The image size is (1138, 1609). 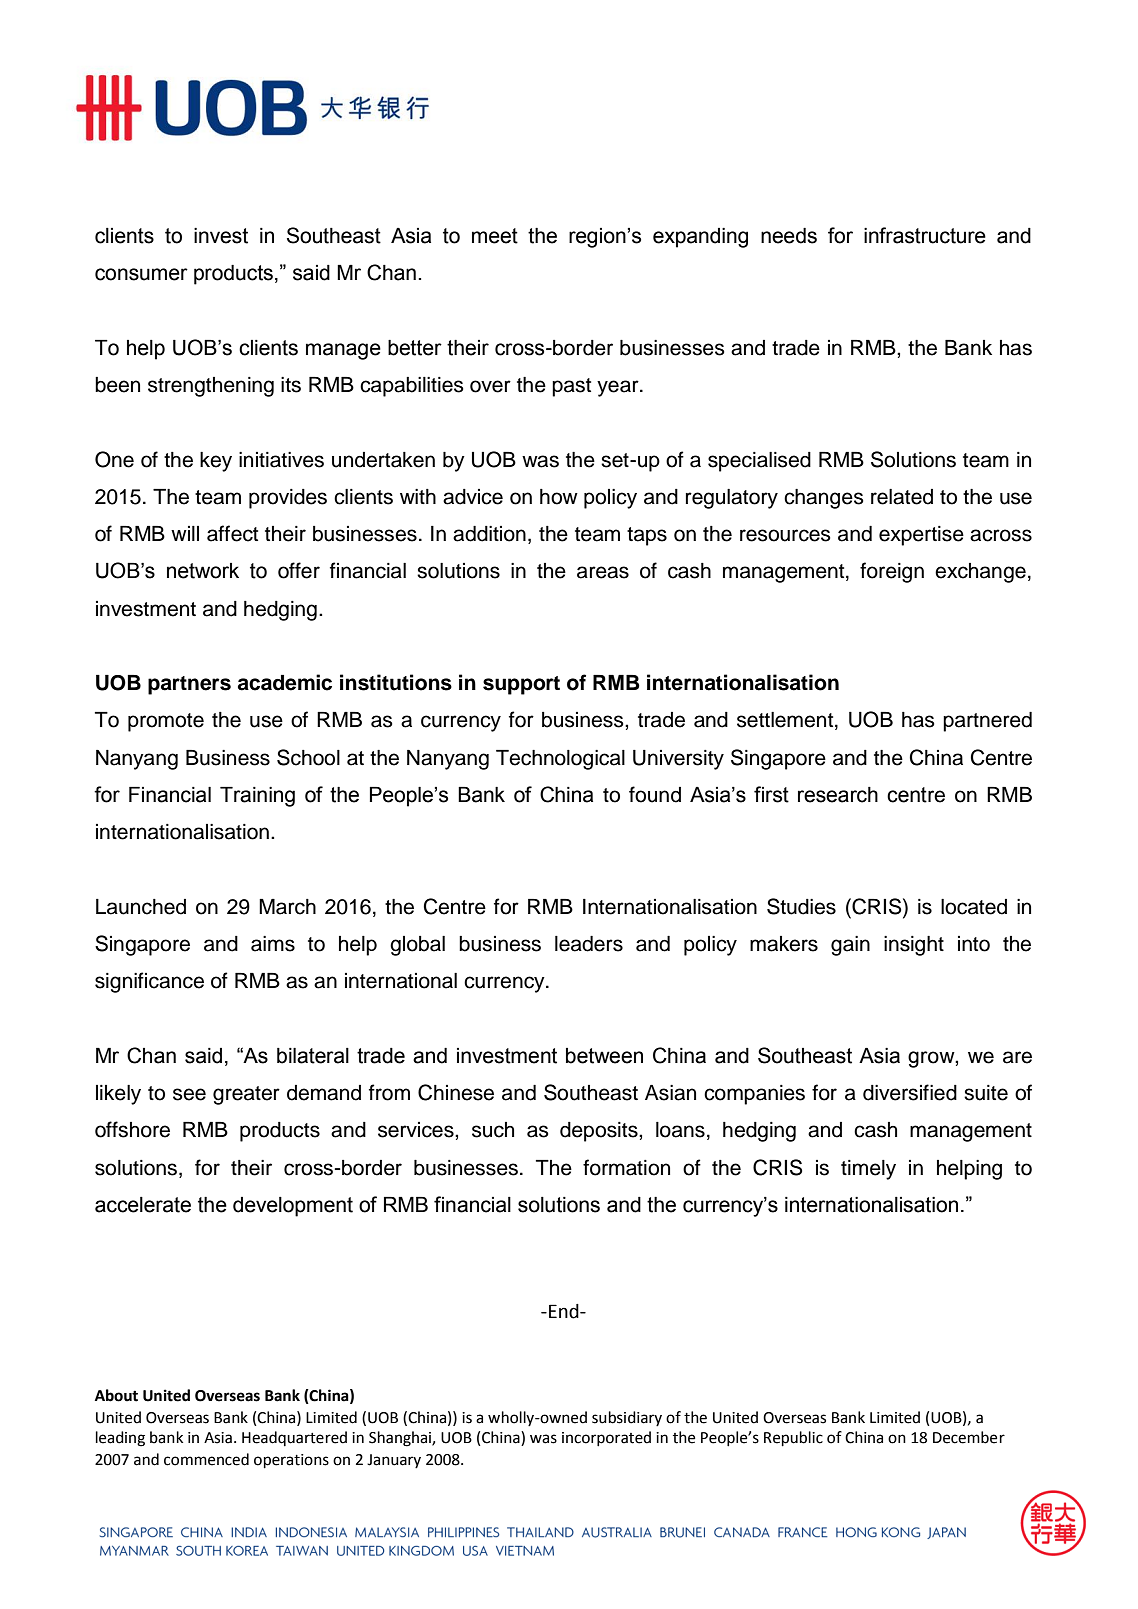 I want to click on meet, so click(x=495, y=236).
